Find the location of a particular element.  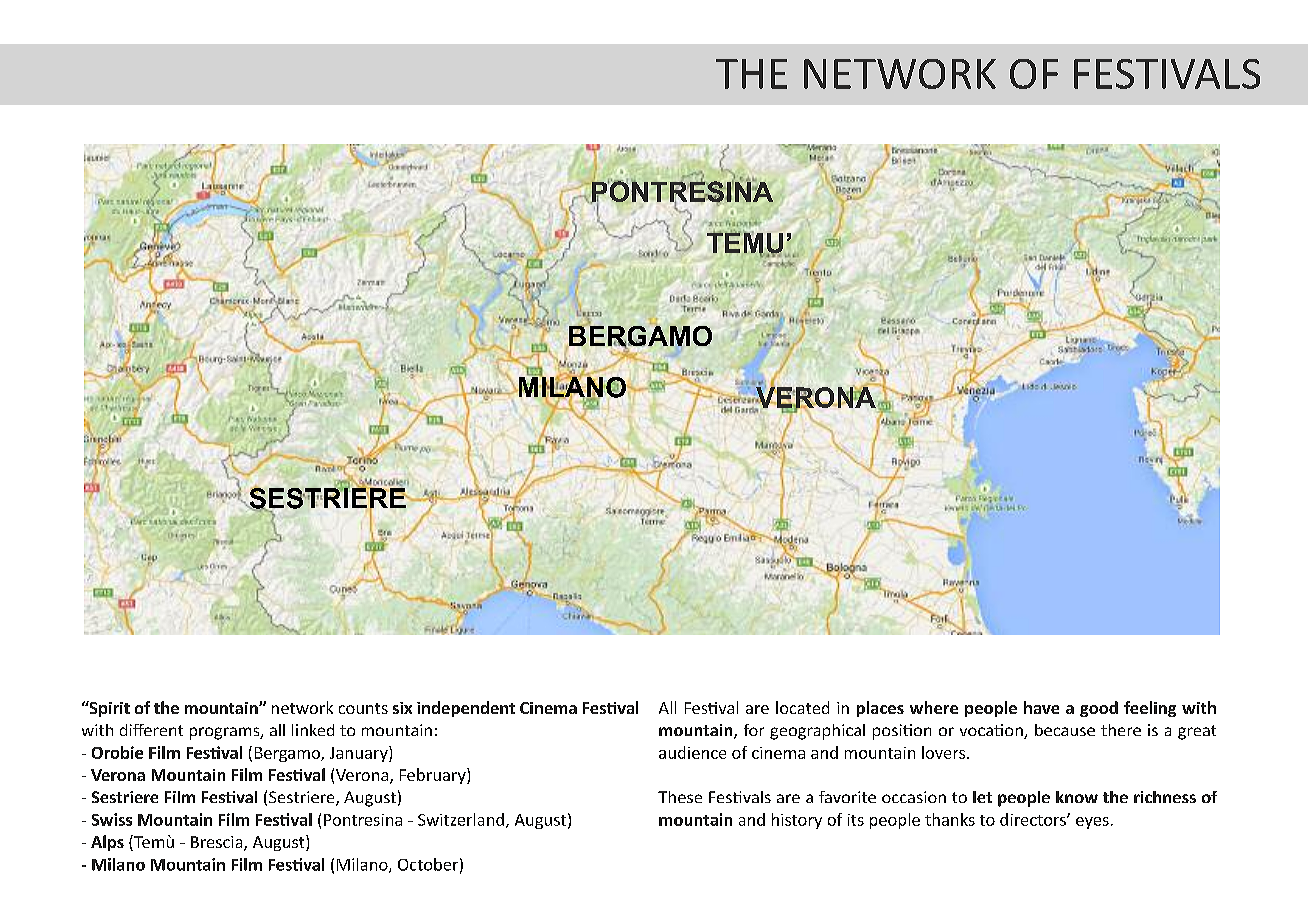

located is located at coordinates (802, 707).
